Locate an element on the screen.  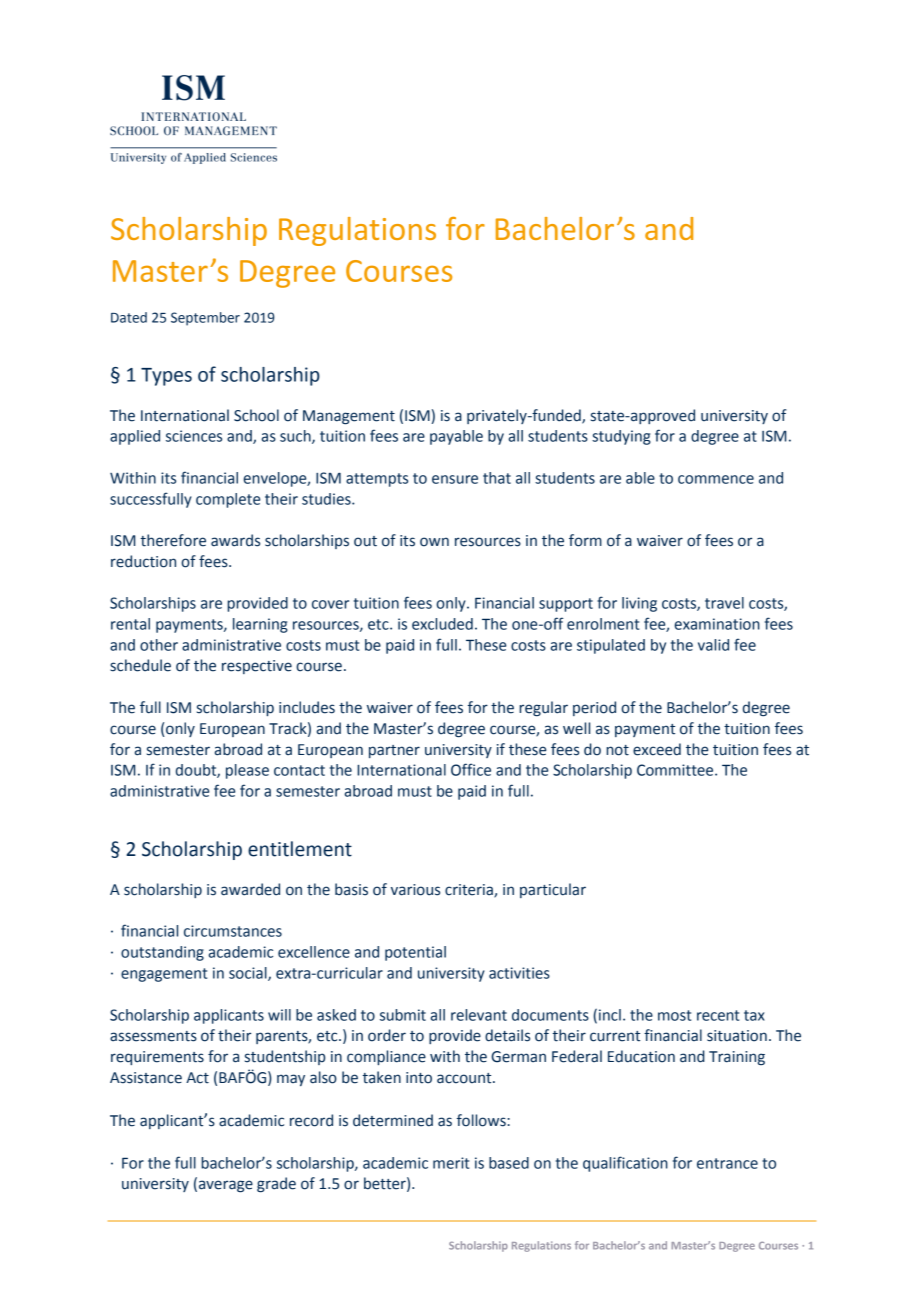
most is located at coordinates (674, 1015).
